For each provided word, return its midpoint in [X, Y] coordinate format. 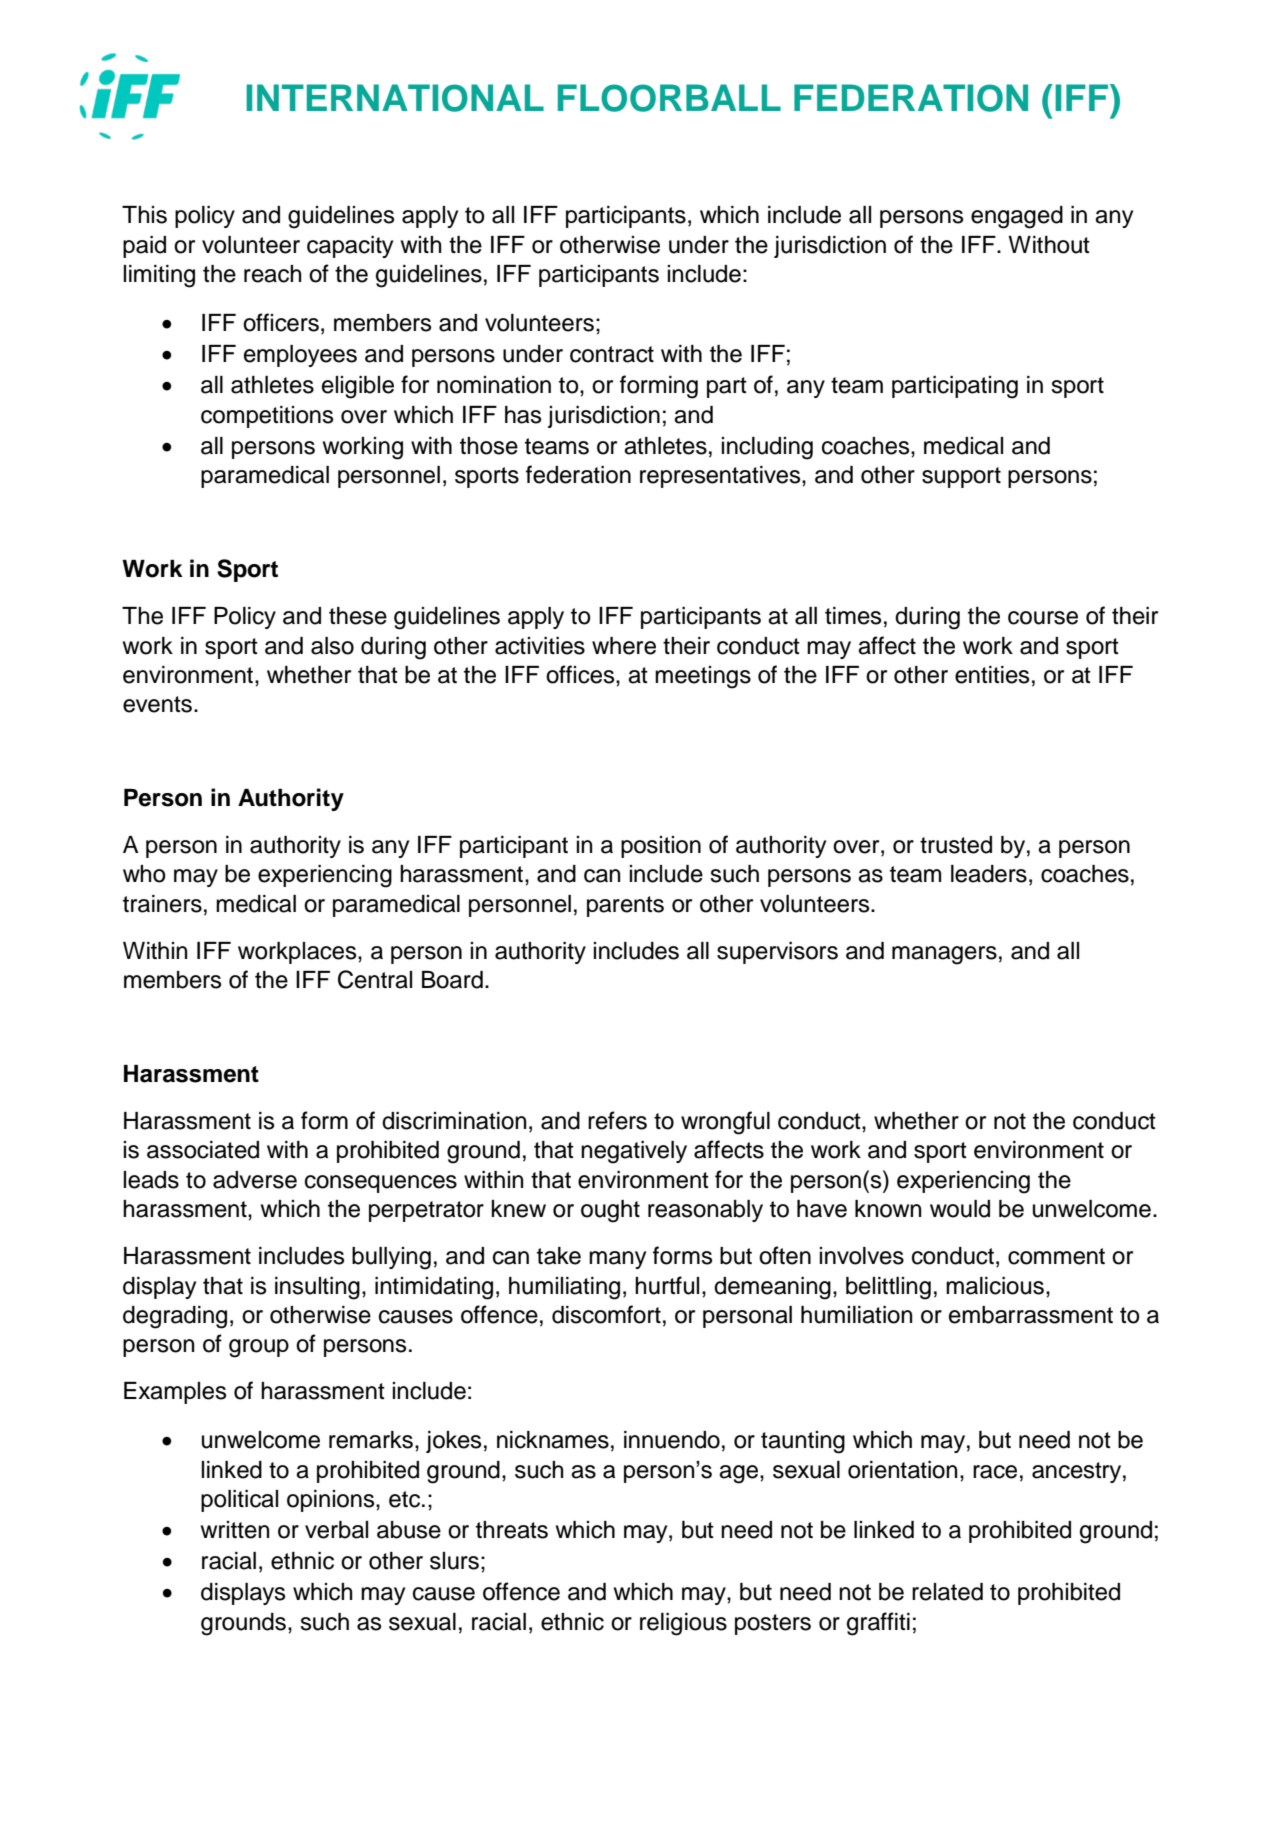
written [235, 1530]
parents [625, 906]
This [144, 215]
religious [683, 1624]
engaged [1017, 217]
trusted [956, 845]
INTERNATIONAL [395, 98]
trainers [162, 904]
